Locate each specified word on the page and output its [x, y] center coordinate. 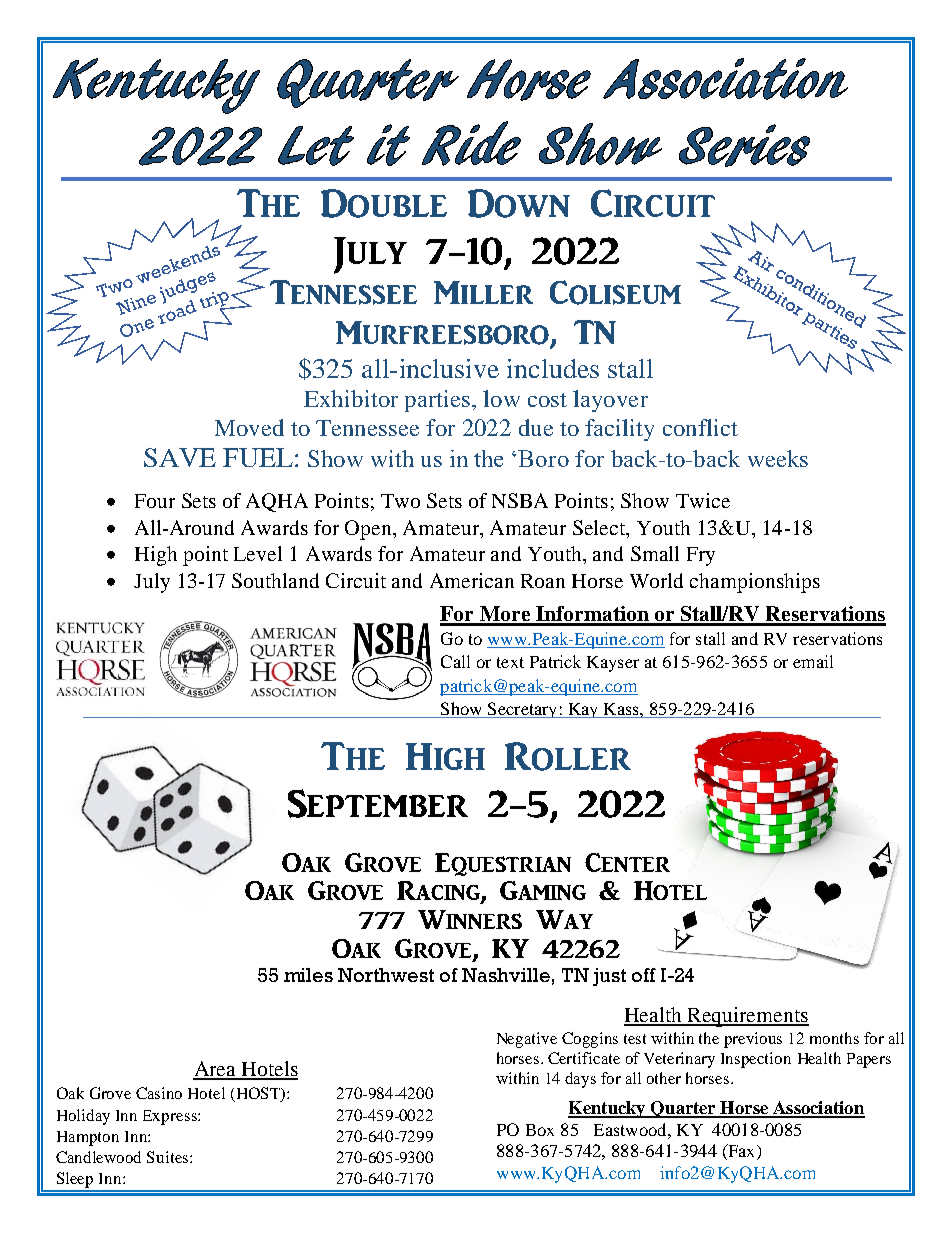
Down [519, 203]
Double [384, 203]
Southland [275, 580]
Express [171, 1117]
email [813, 661]
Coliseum [615, 292]
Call [455, 661]
